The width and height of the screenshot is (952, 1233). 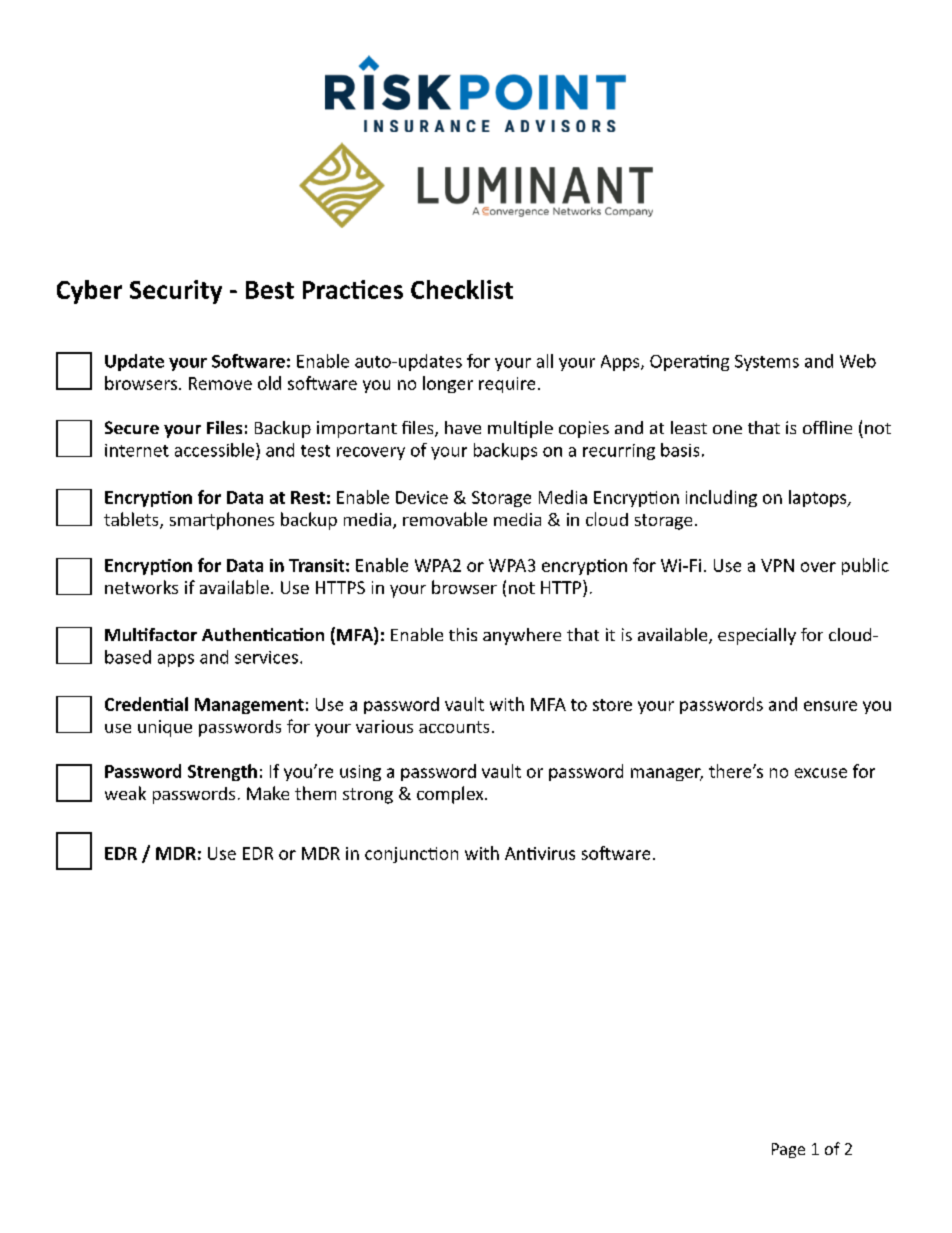 I want to click on Systems, so click(x=767, y=363).
